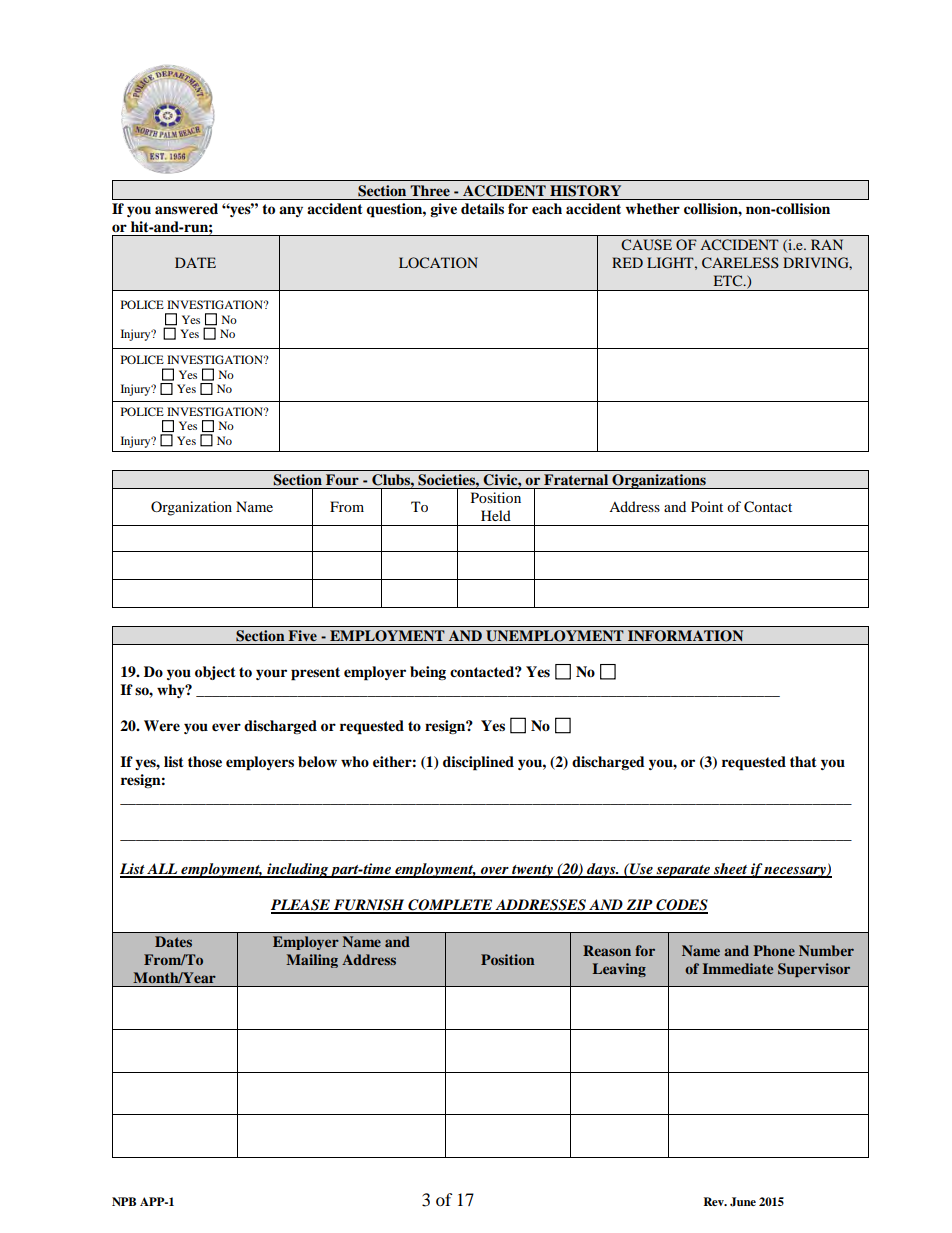 The height and width of the document is (1233, 952). I want to click on over, so click(495, 872).
